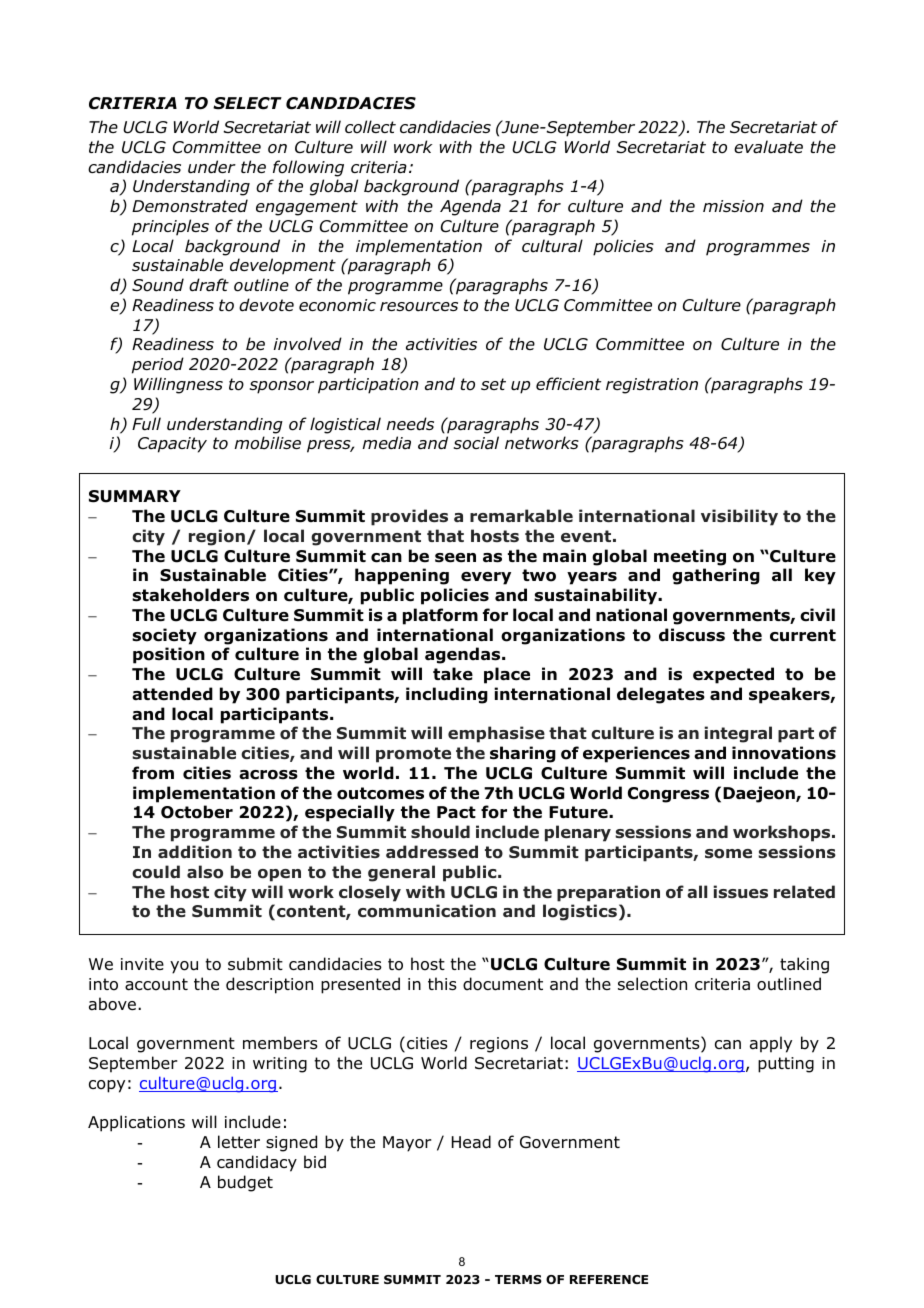  I want to click on budget, so click(245, 1183).
